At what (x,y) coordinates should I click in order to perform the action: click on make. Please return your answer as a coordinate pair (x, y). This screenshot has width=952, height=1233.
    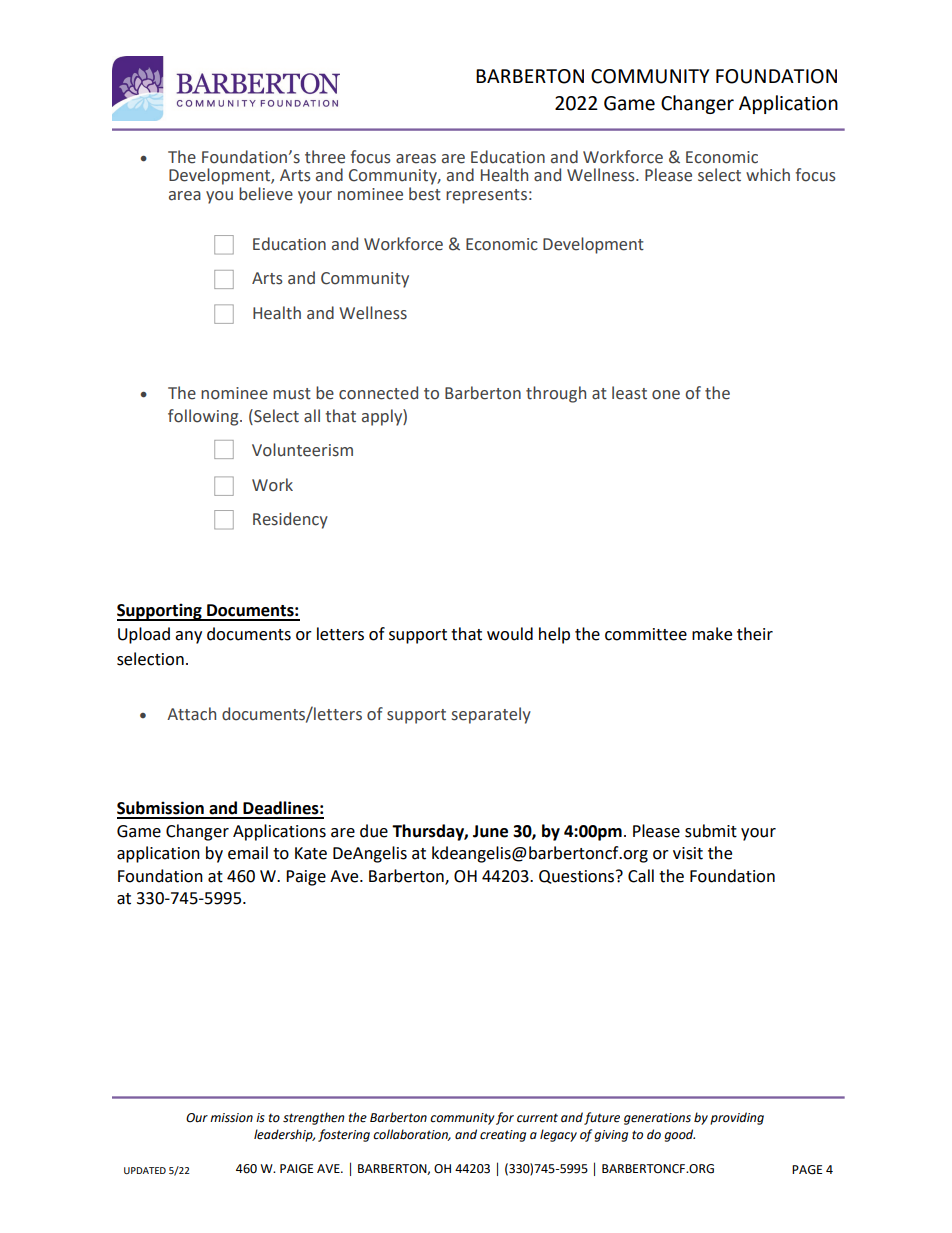
    Looking at the image, I should click on (712, 634).
